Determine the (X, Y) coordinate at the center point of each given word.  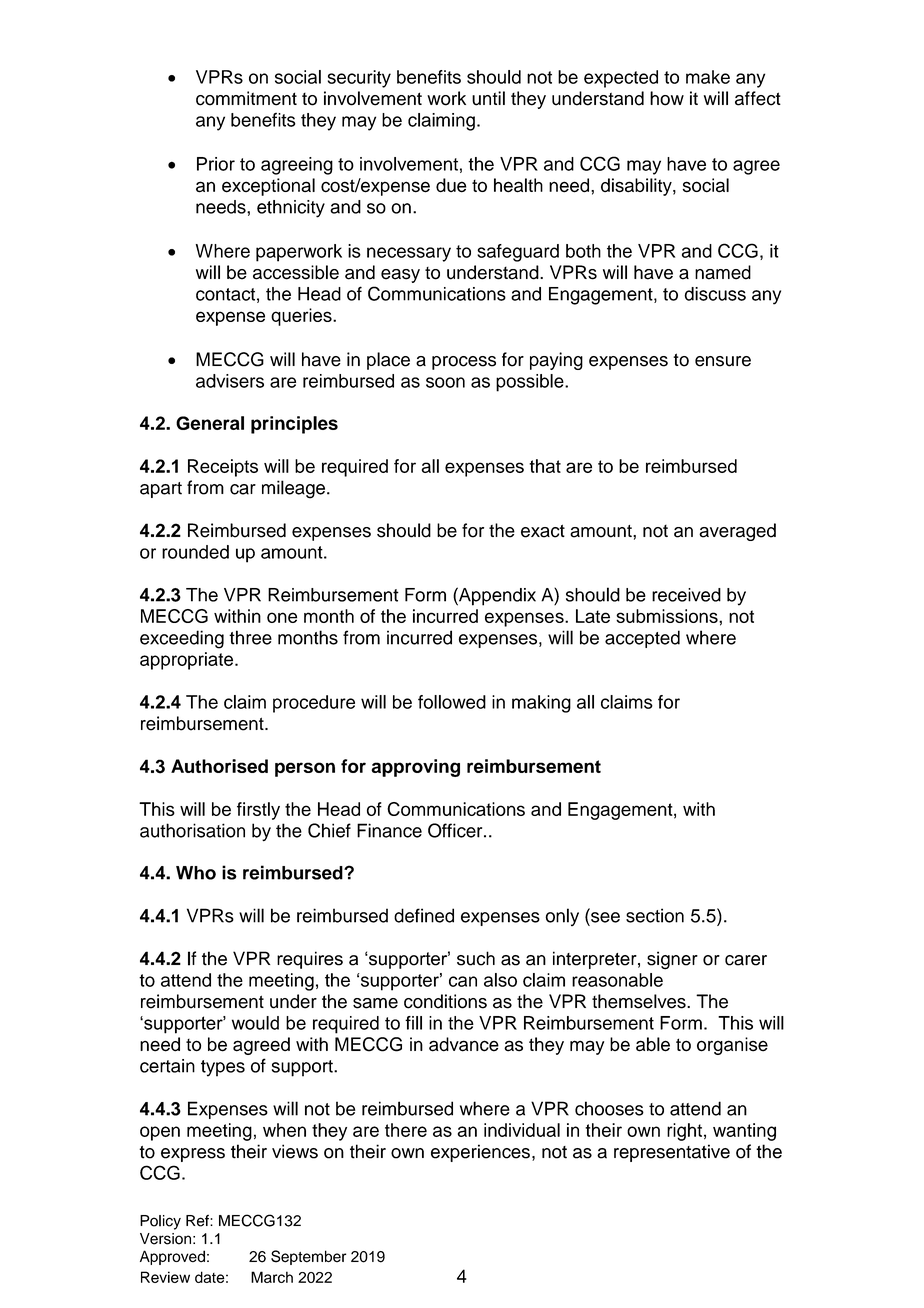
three (250, 637)
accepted (642, 639)
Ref (198, 1221)
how (667, 98)
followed (452, 702)
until (488, 98)
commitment (246, 98)
